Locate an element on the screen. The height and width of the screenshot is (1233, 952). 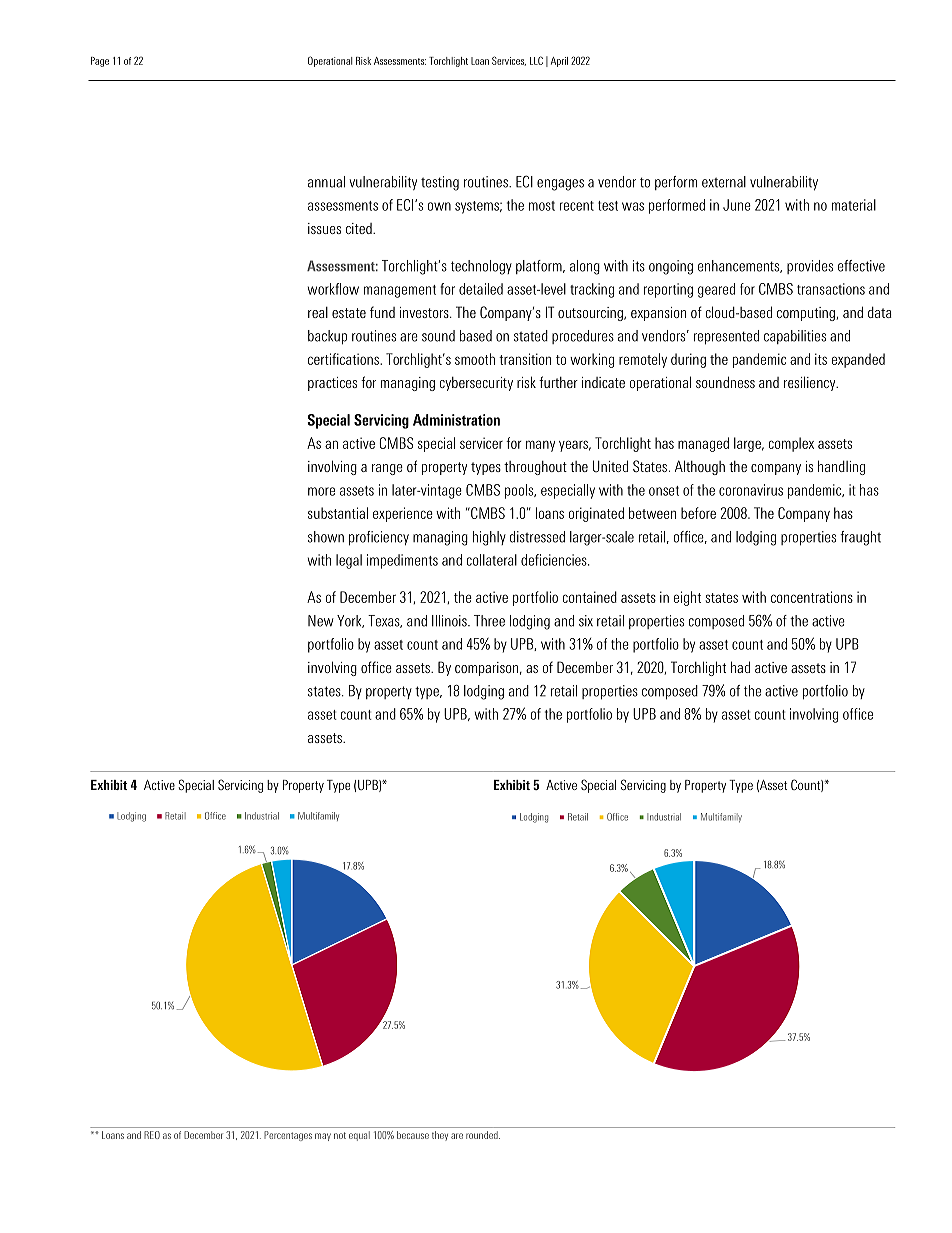
LLC is located at coordinates (536, 60).
